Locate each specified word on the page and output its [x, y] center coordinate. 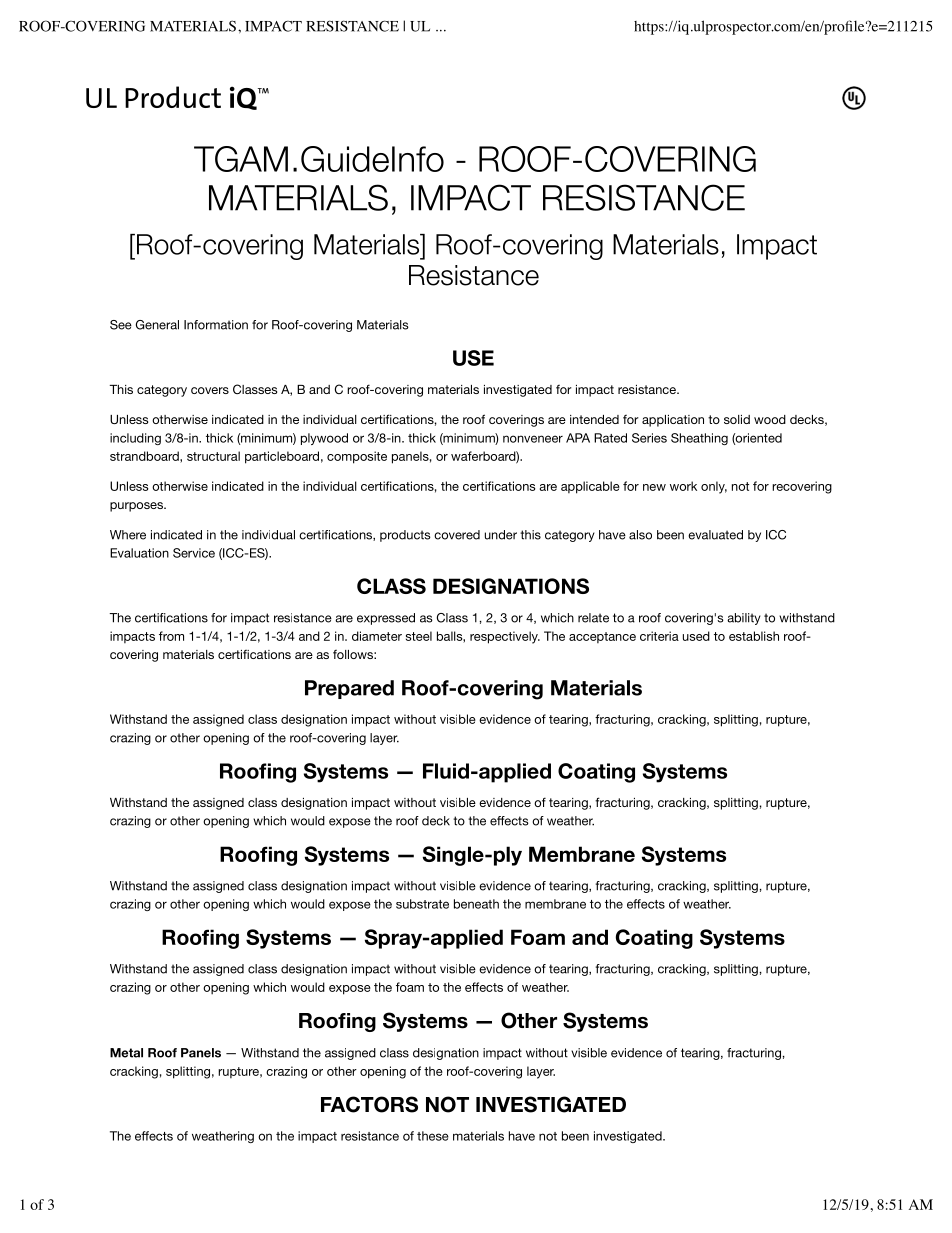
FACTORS [369, 1104]
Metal [126, 1053]
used [696, 636]
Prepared [349, 689]
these [433, 1136]
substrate [422, 904]
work [683, 486]
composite [357, 457]
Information [216, 325]
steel [419, 636]
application [673, 421]
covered [457, 535]
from [171, 636]
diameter [377, 636]
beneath [476, 904]
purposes [137, 507]
